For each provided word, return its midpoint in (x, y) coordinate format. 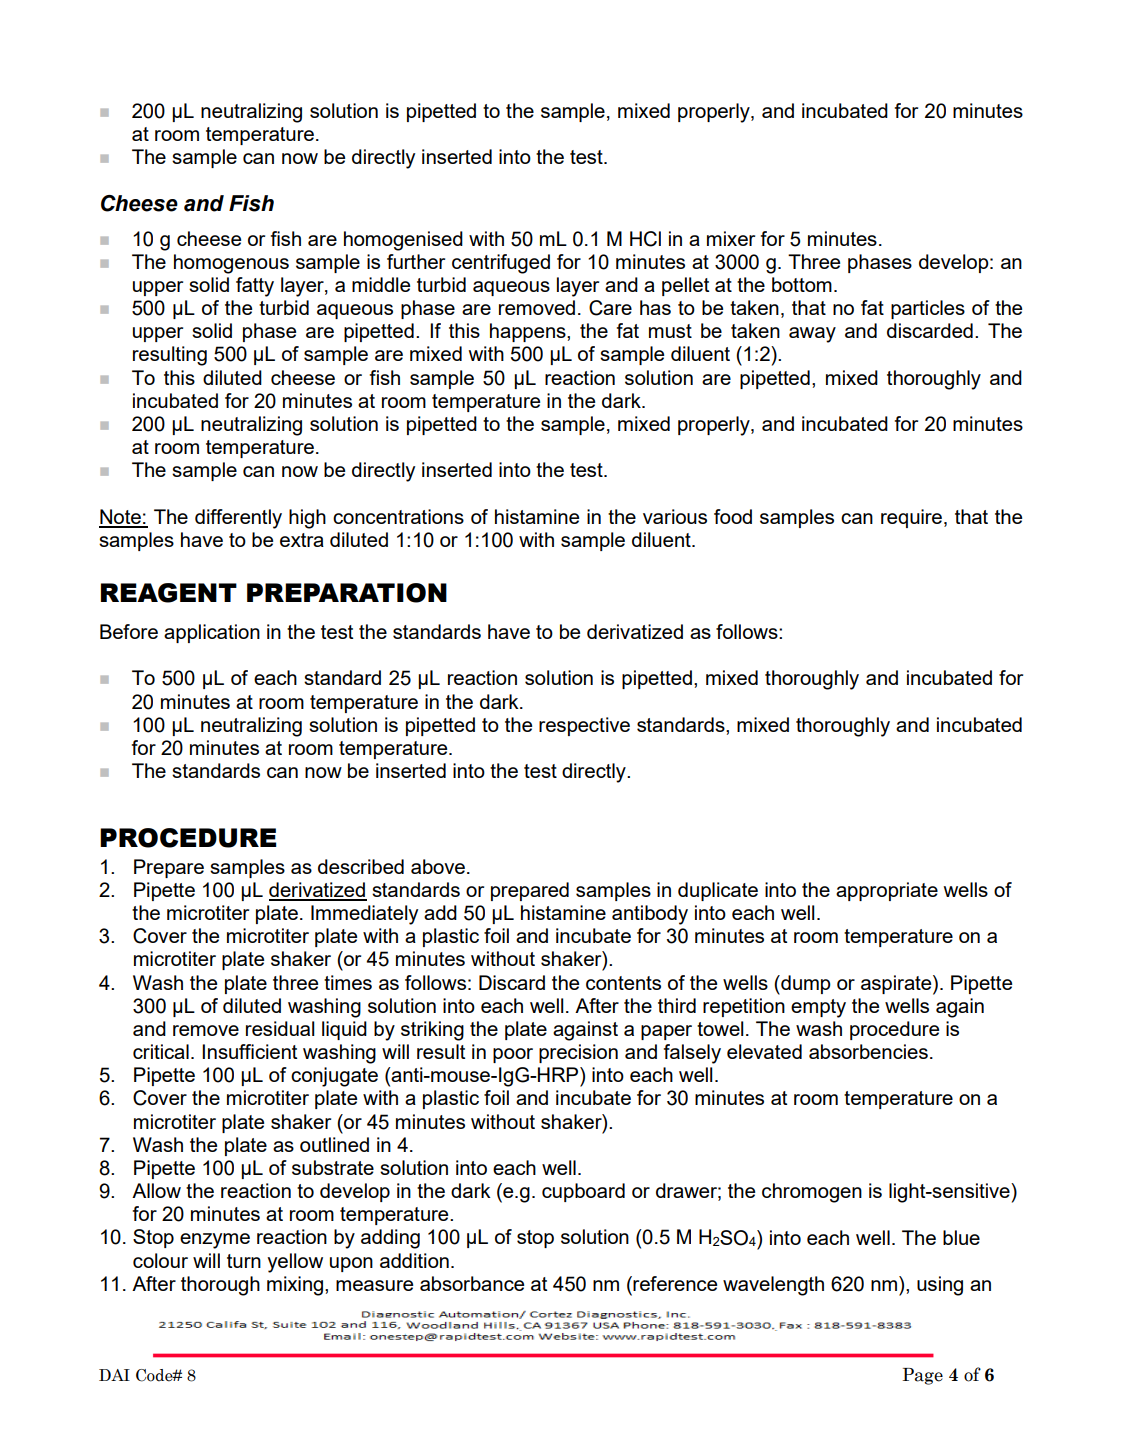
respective (584, 726)
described (361, 866)
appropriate (887, 891)
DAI (114, 1375)
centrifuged (501, 264)
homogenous (231, 264)
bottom (802, 284)
